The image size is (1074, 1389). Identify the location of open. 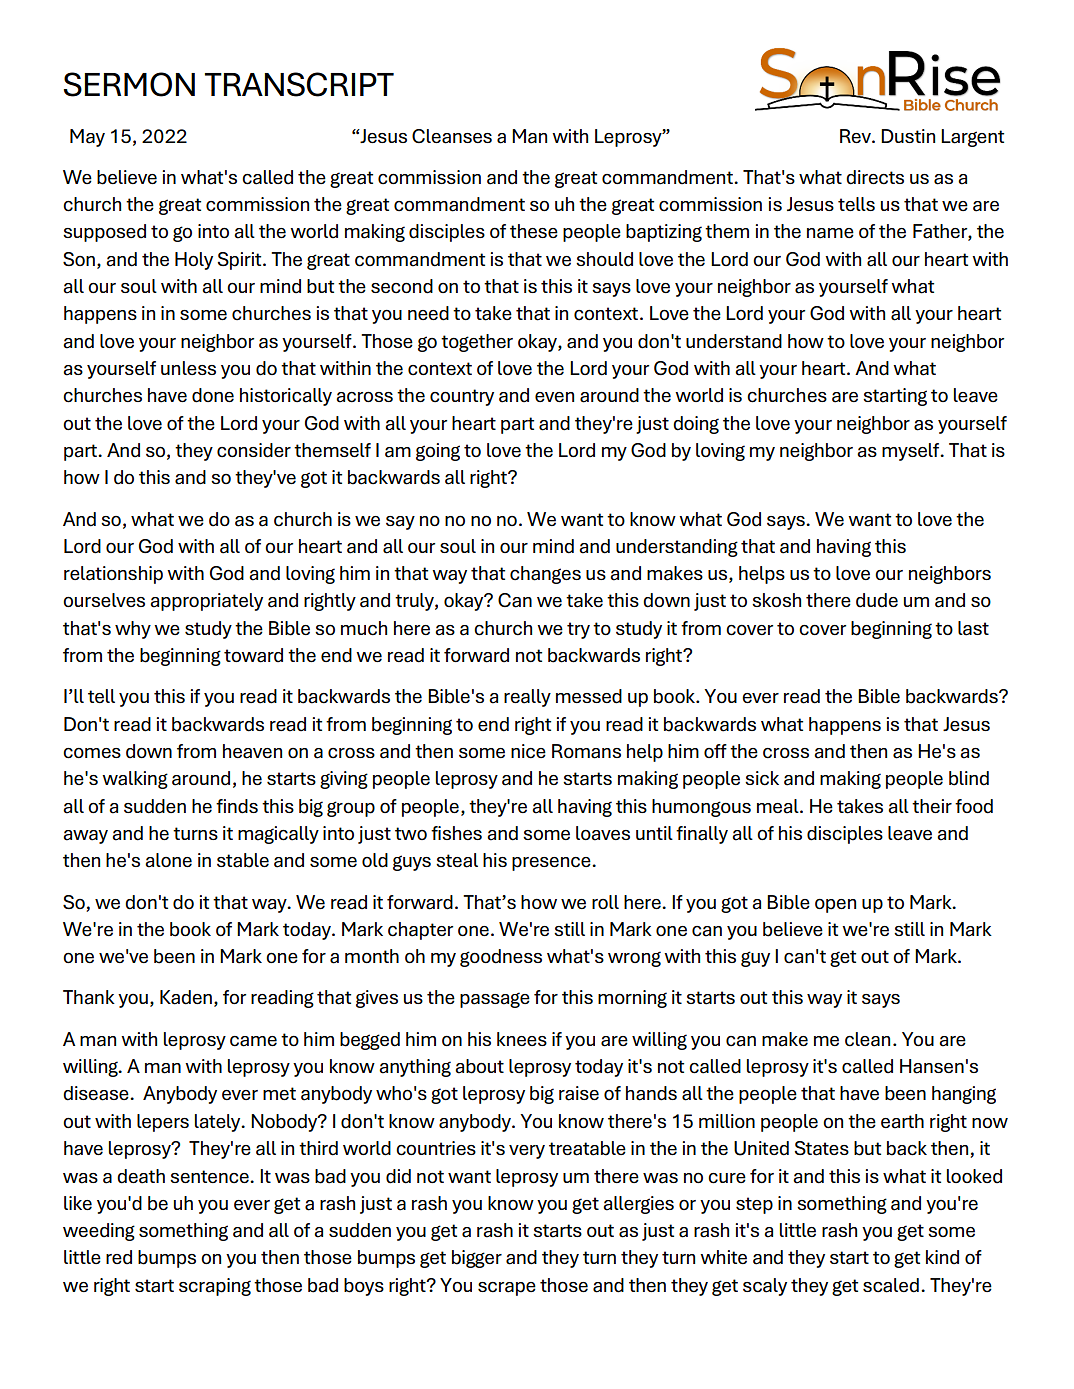
(835, 906).
